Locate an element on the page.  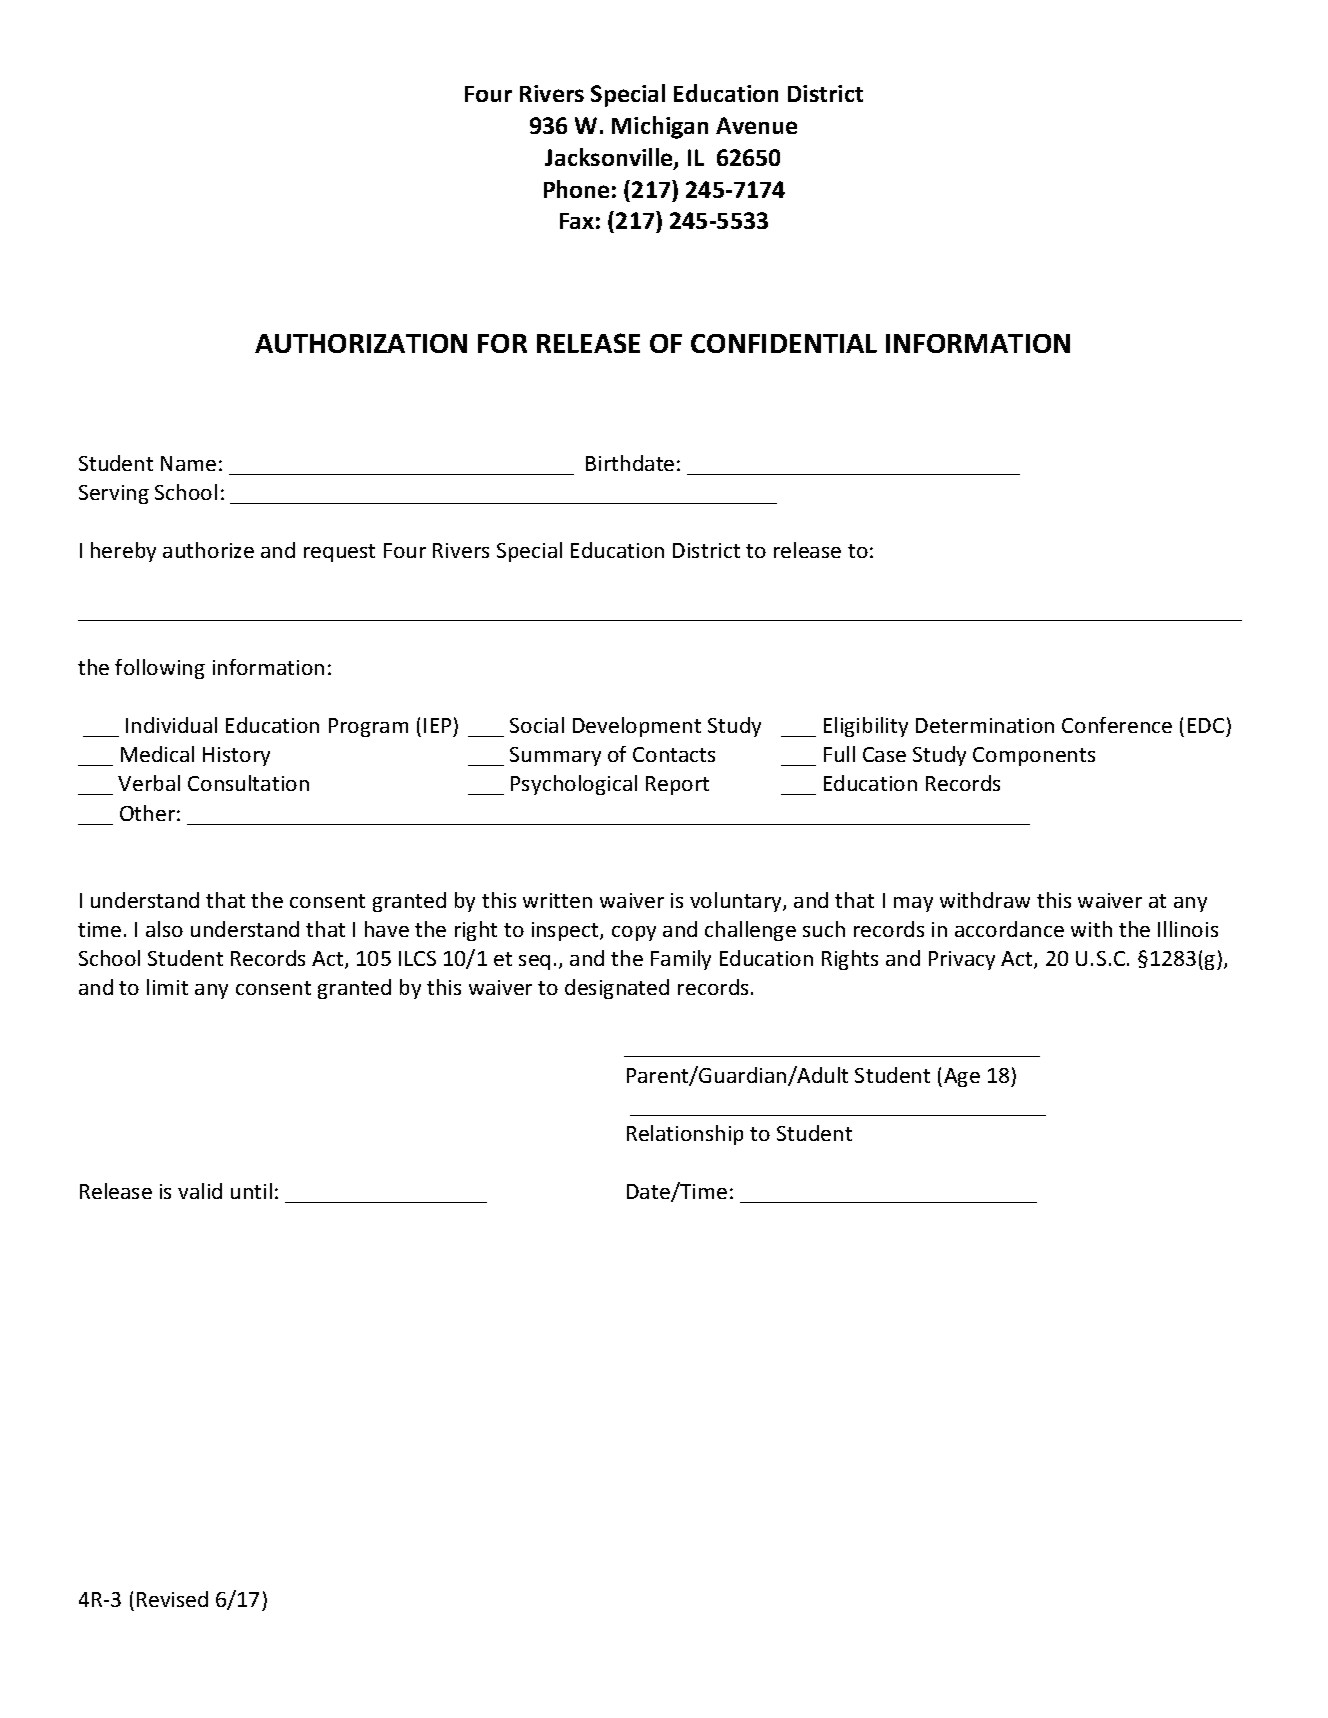
until is located at coordinates (251, 1191).
